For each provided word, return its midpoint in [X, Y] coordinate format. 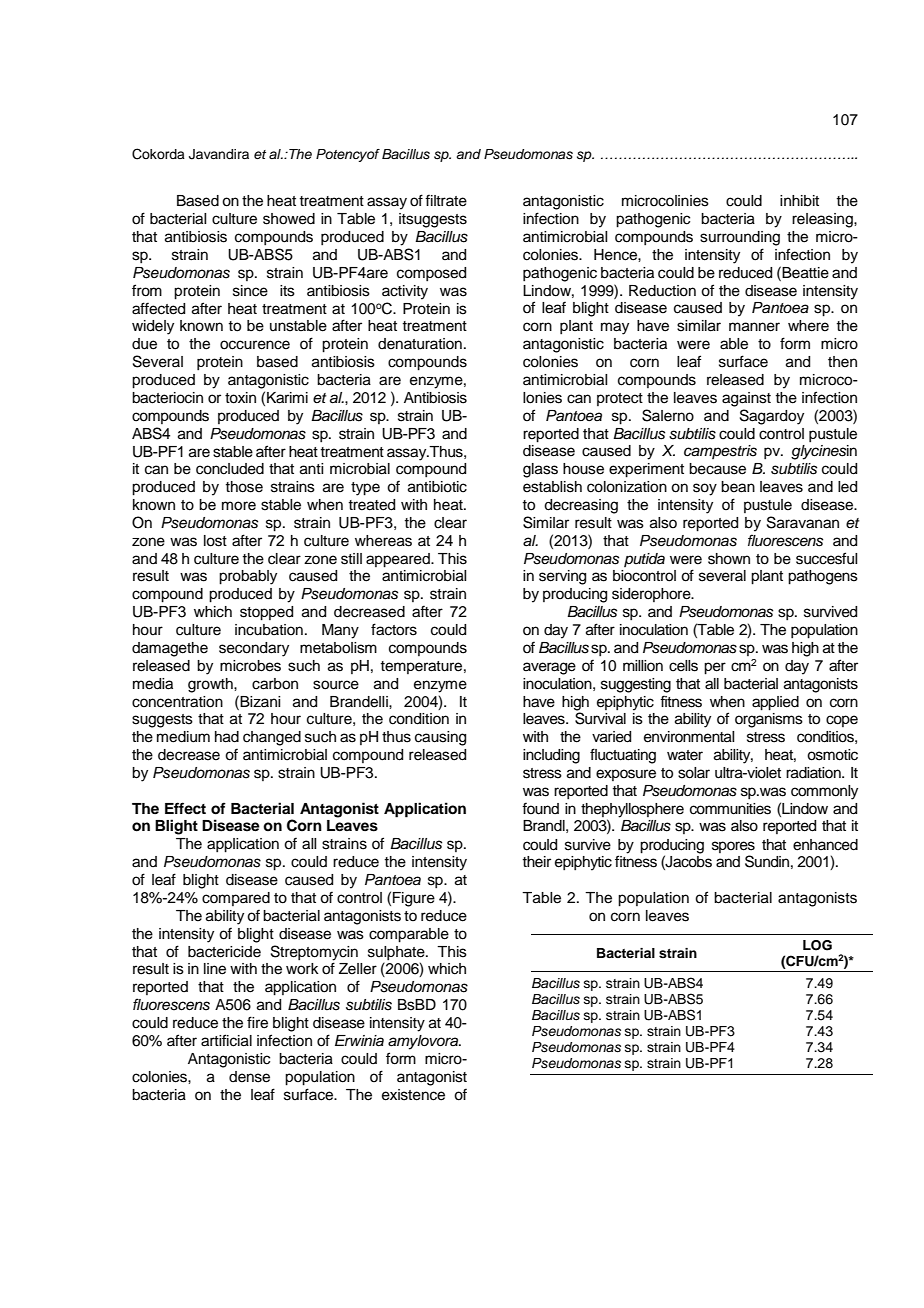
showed [289, 219]
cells [683, 666]
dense [249, 1077]
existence [413, 1095]
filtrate [446, 200]
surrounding [740, 238]
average [549, 668]
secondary [254, 649]
